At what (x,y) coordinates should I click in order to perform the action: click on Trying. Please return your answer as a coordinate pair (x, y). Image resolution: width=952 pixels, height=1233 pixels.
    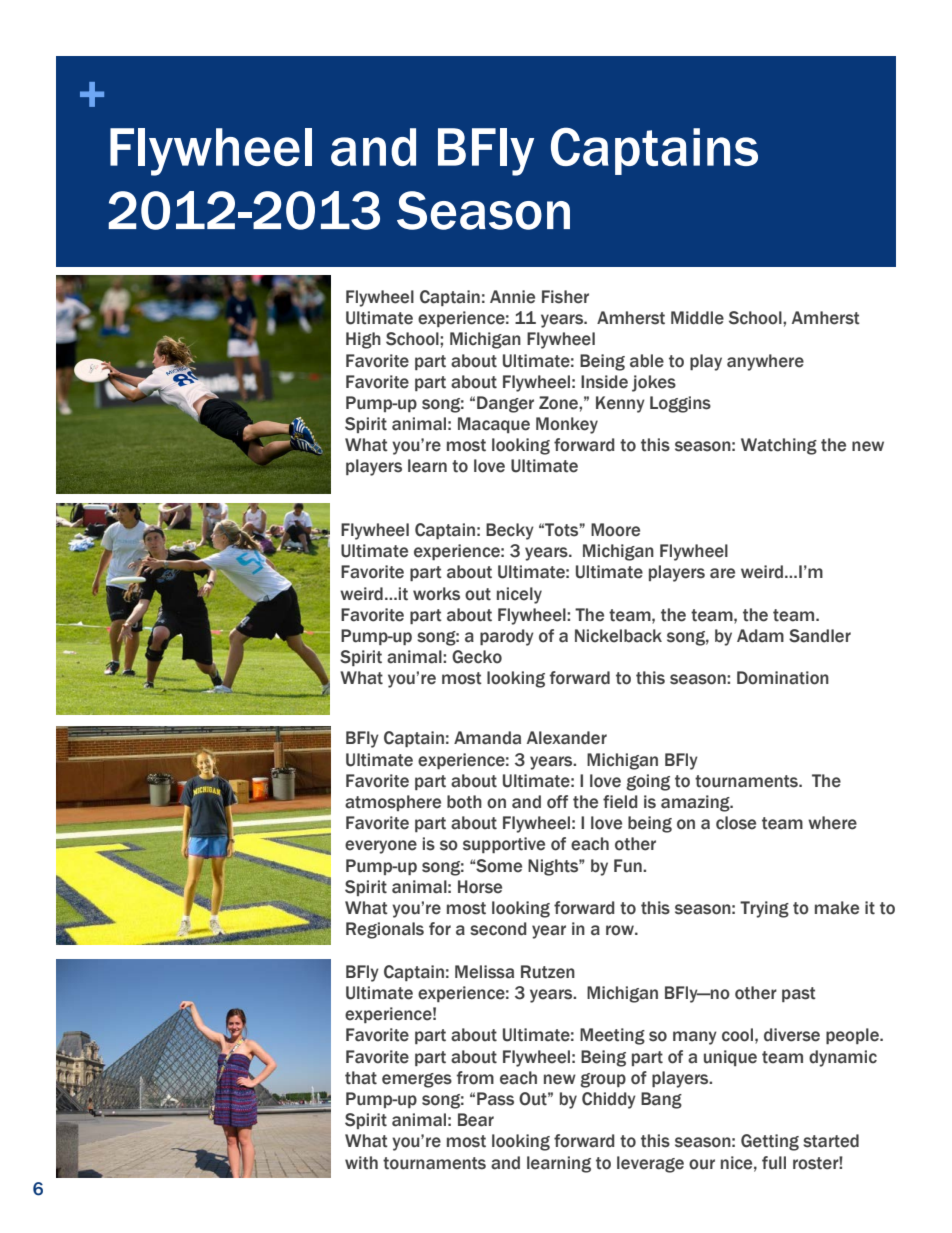
    Looking at the image, I should click on (764, 909).
